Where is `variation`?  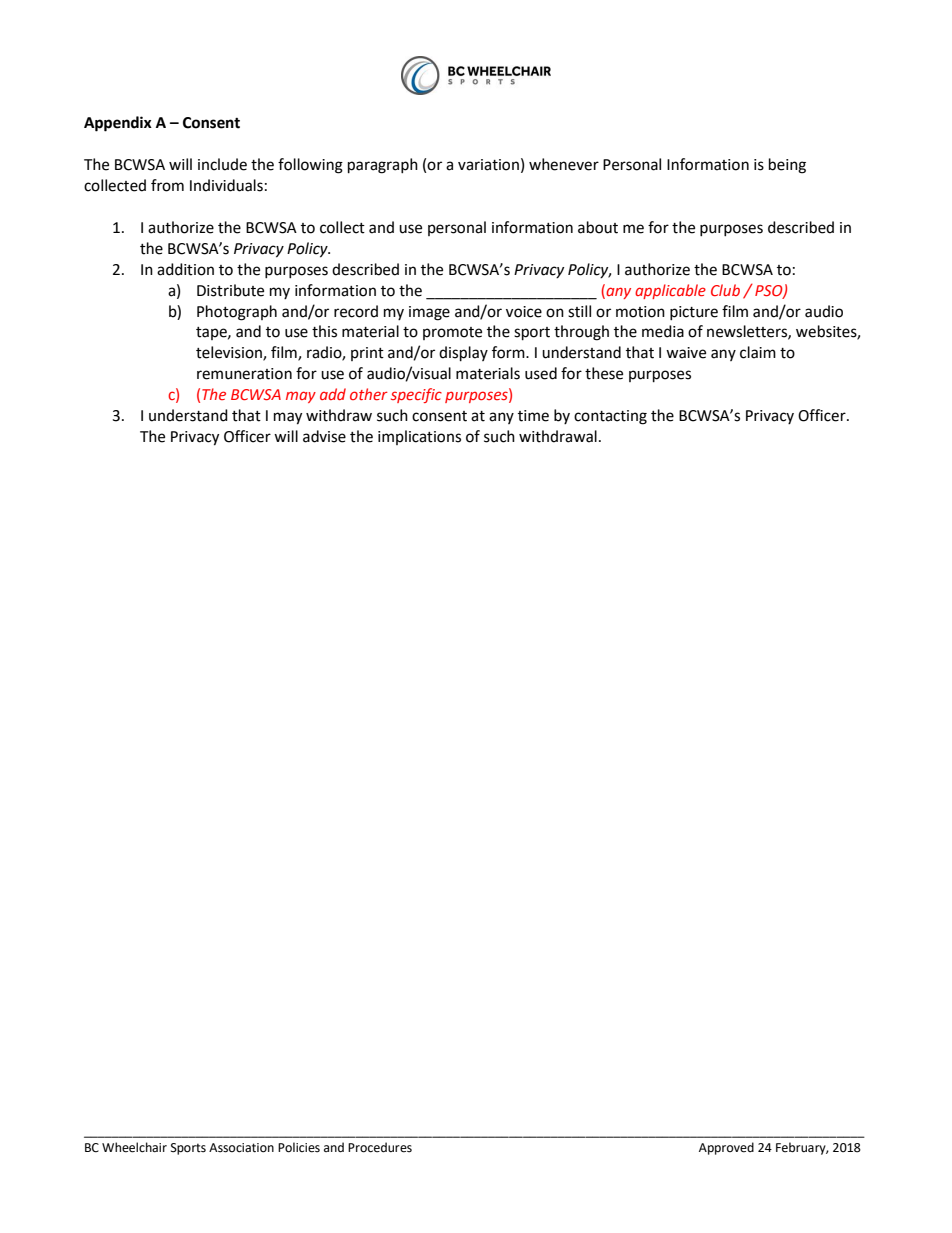 variation is located at coordinates (488, 165).
